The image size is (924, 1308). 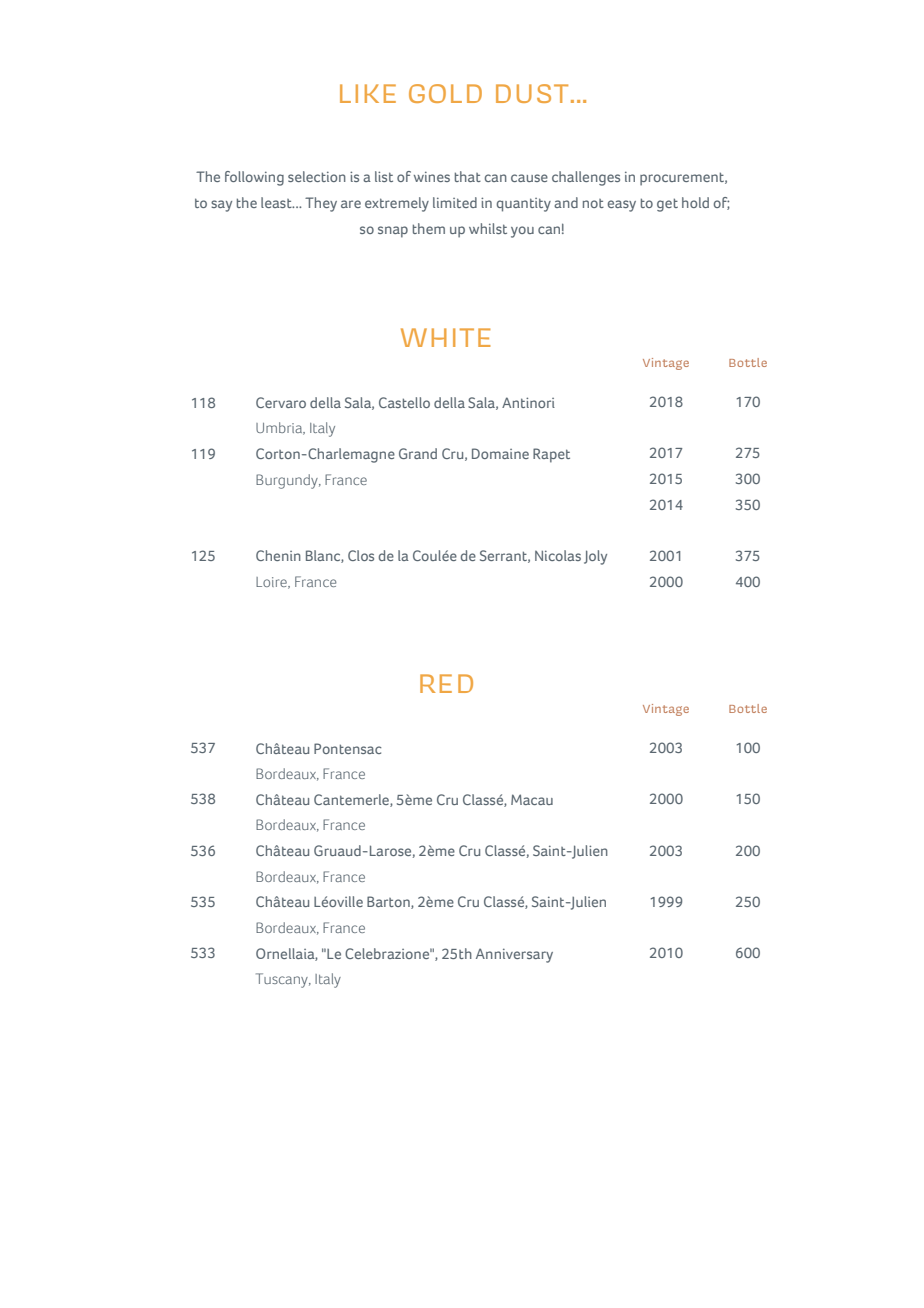 I want to click on Nicolas, so click(x=558, y=555).
